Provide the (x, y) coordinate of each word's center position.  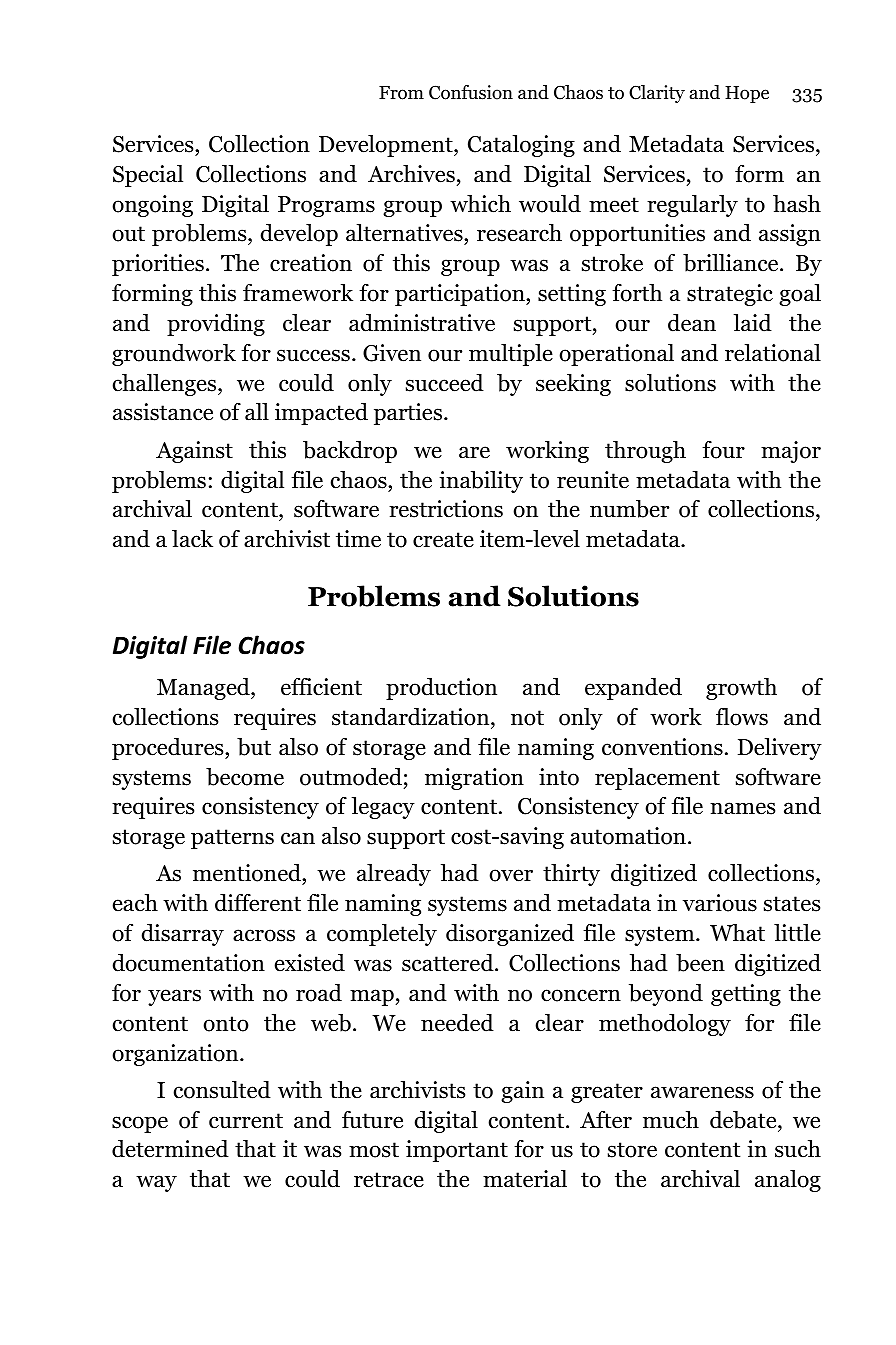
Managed (204, 689)
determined (170, 1149)
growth (741, 689)
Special (148, 176)
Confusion (471, 92)
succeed (445, 383)
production (441, 689)
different (258, 902)
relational (773, 352)
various (720, 903)
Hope (747, 94)
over (511, 875)
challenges (166, 384)
